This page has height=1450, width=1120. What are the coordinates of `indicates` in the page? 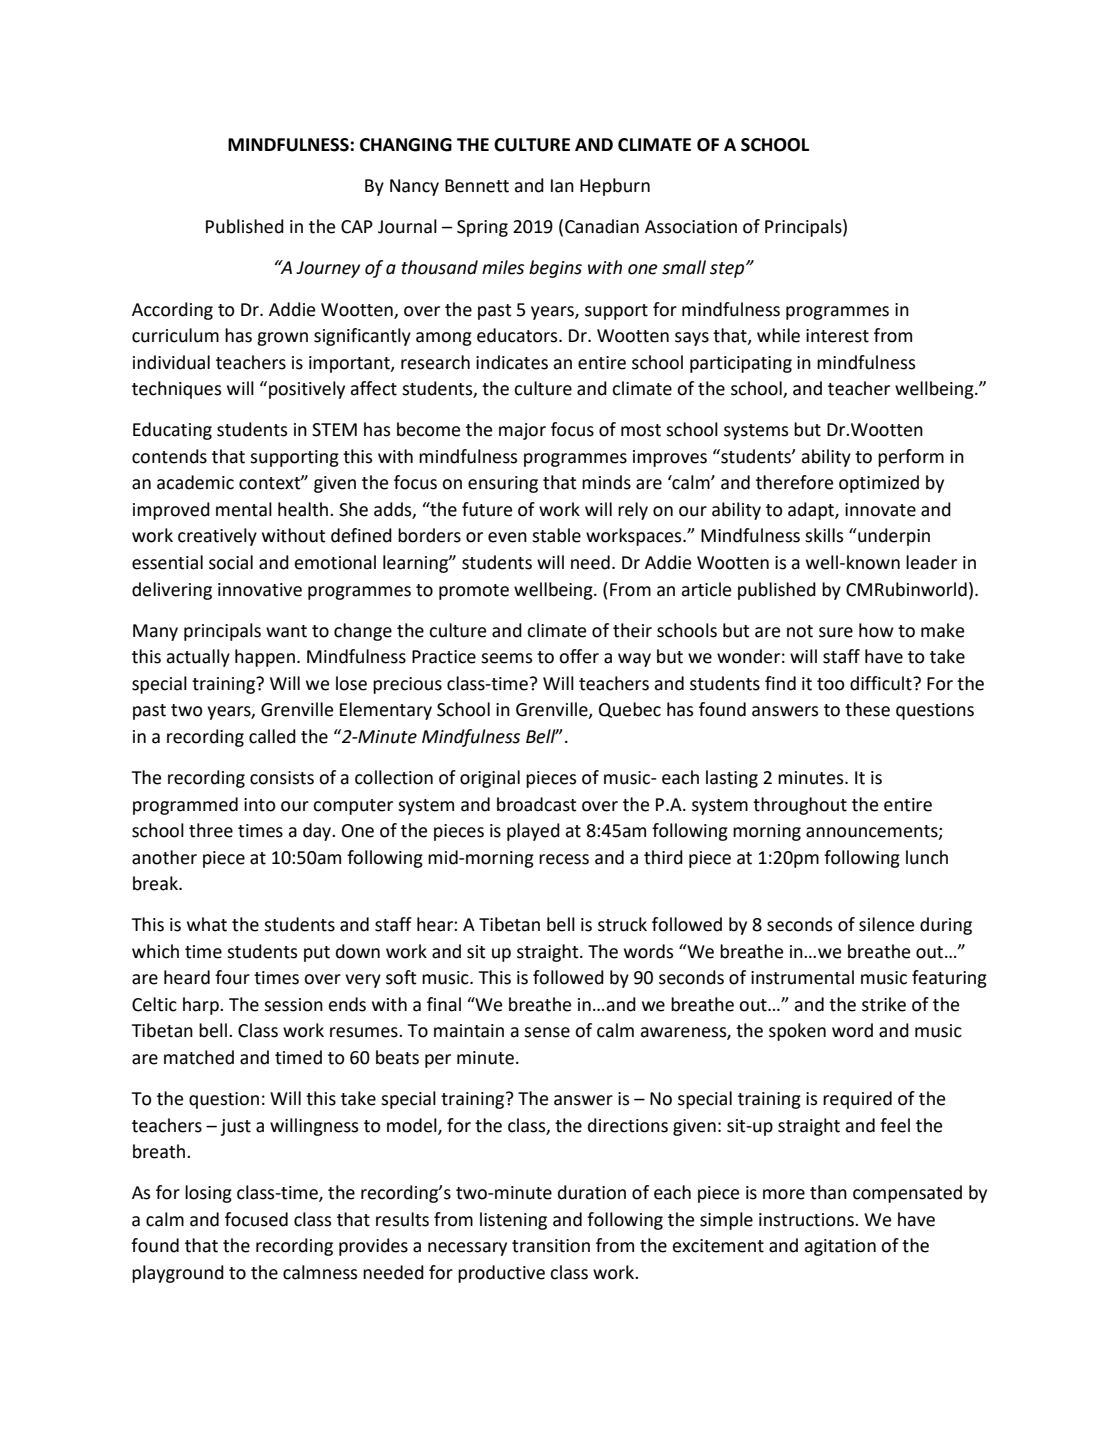 It's located at (512, 362).
